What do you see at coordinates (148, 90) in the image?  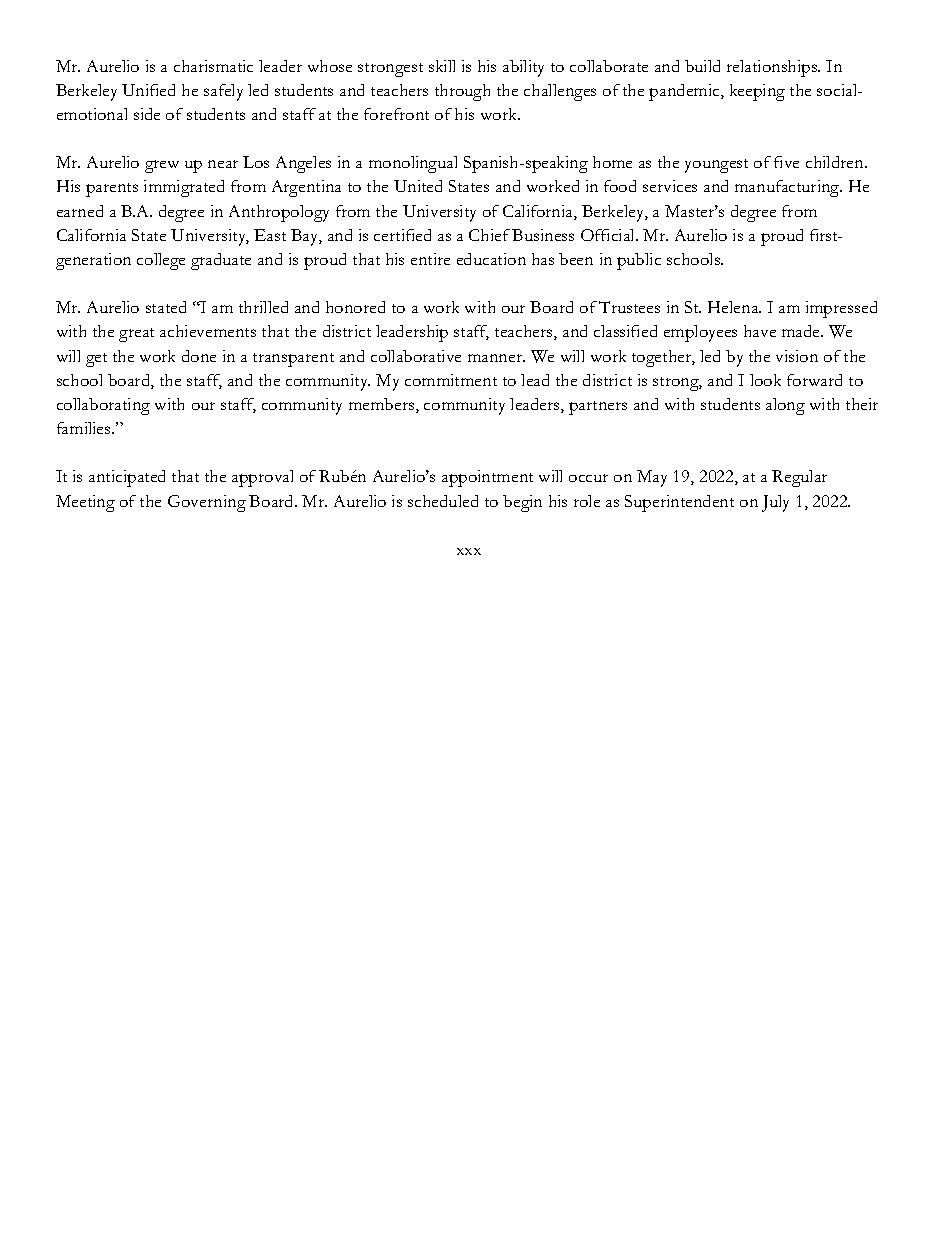 I see `Unified` at bounding box center [148, 90].
